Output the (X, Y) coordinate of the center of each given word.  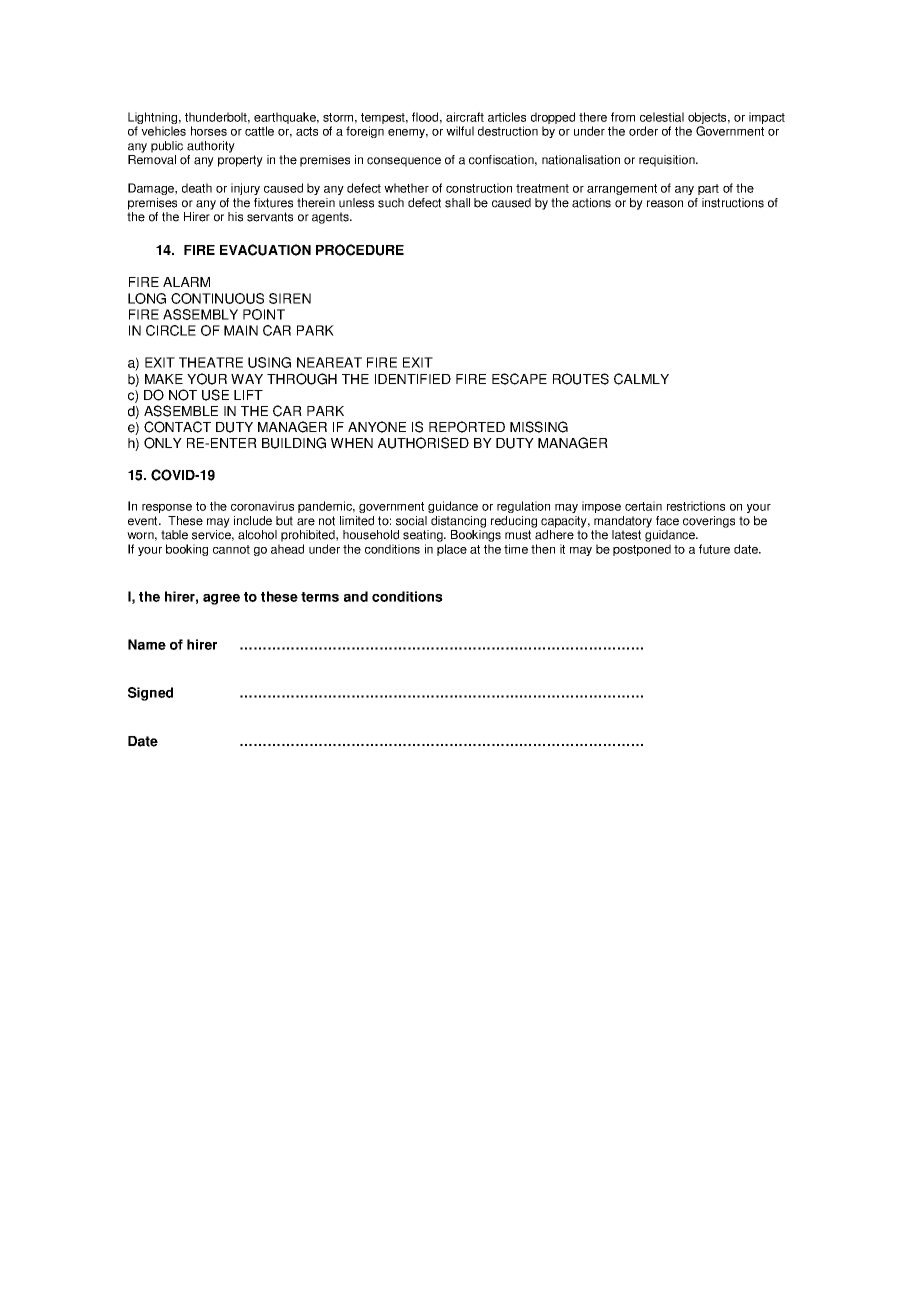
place (452, 550)
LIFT (248, 395)
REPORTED (467, 427)
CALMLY (641, 379)
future (714, 549)
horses (209, 131)
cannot (231, 549)
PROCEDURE (360, 250)
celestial (662, 117)
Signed (150, 694)
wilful (460, 131)
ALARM (186, 282)
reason (665, 204)
